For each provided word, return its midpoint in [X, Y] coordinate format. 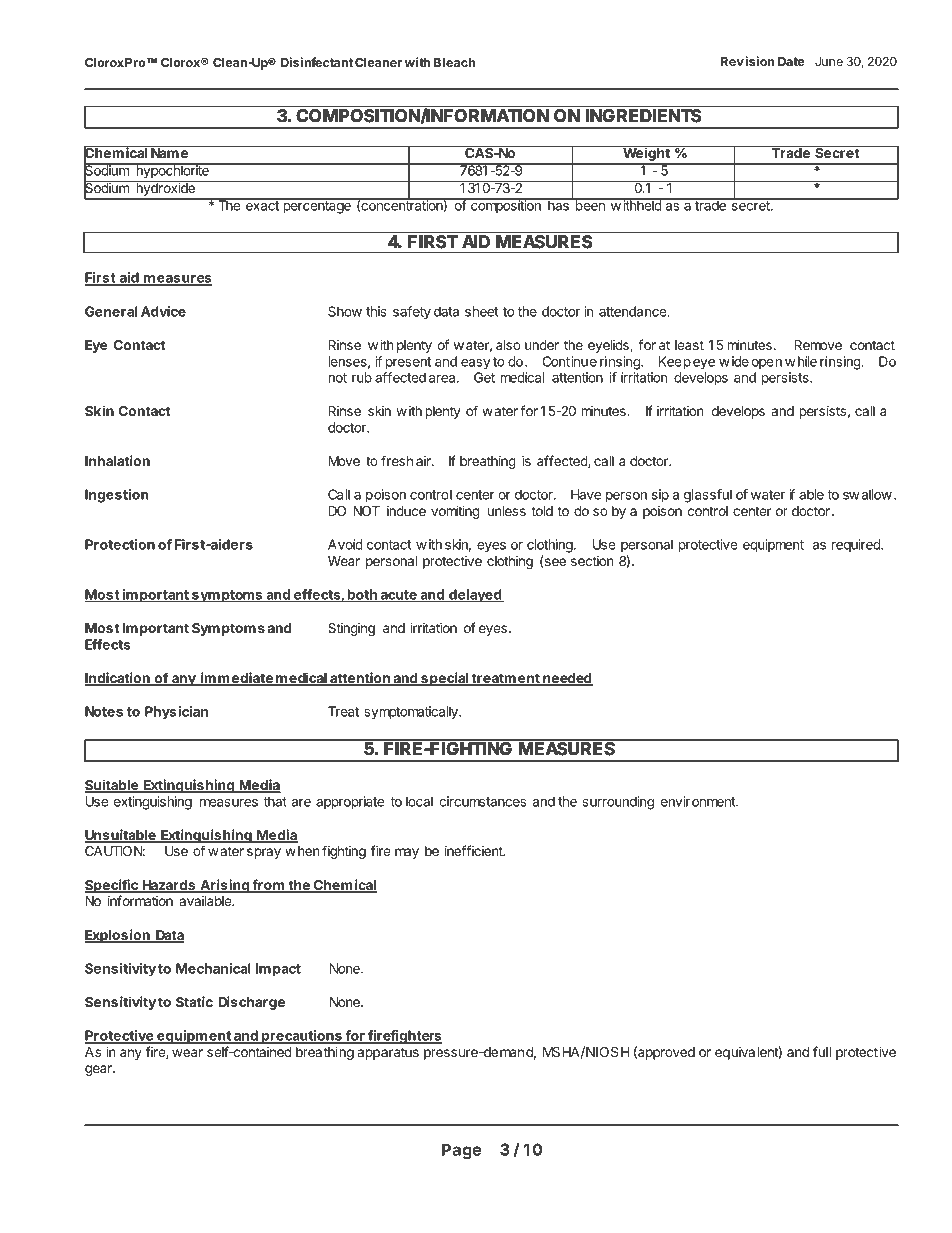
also [508, 345]
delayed [475, 596]
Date [791, 61]
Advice [163, 311]
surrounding [618, 803]
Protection [120, 544]
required [856, 546]
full [822, 1051]
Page [461, 1151]
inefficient [475, 850]
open [767, 364]
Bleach [455, 62]
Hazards [168, 886]
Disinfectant [317, 62]
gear [99, 1070]
